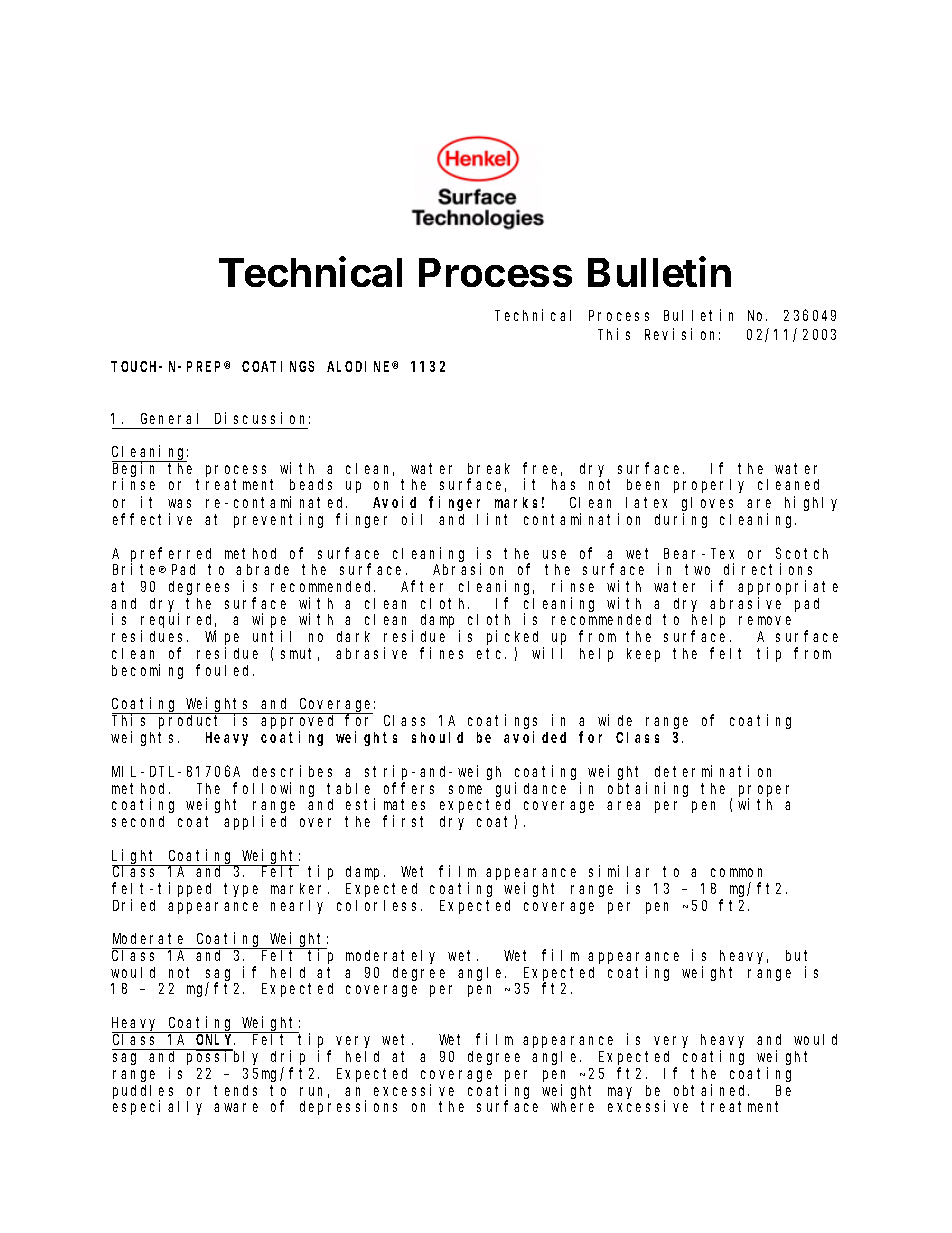 This document has width=952, height=1233. I want to click on Dried, so click(134, 905).
